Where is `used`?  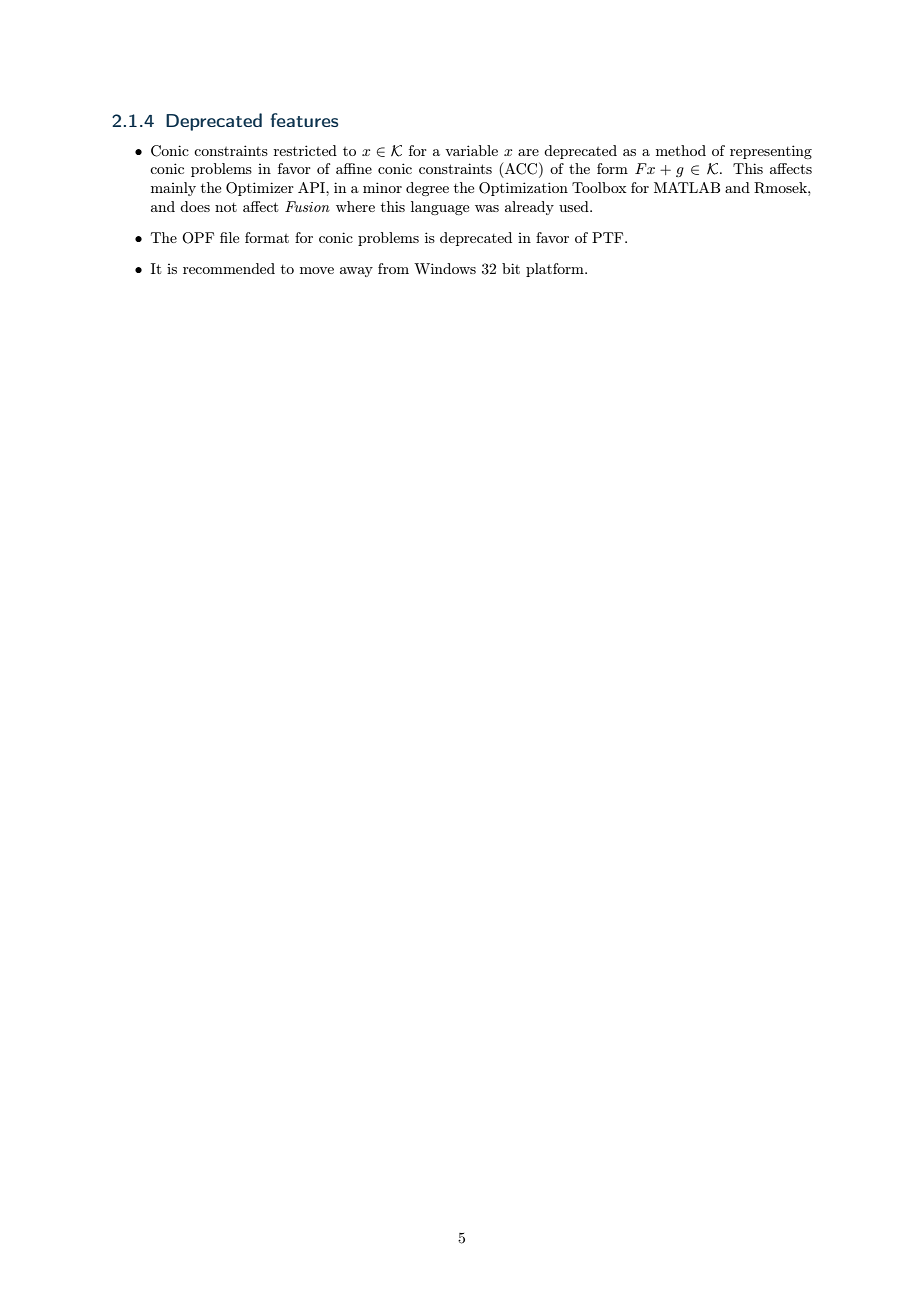
used is located at coordinates (575, 206).
